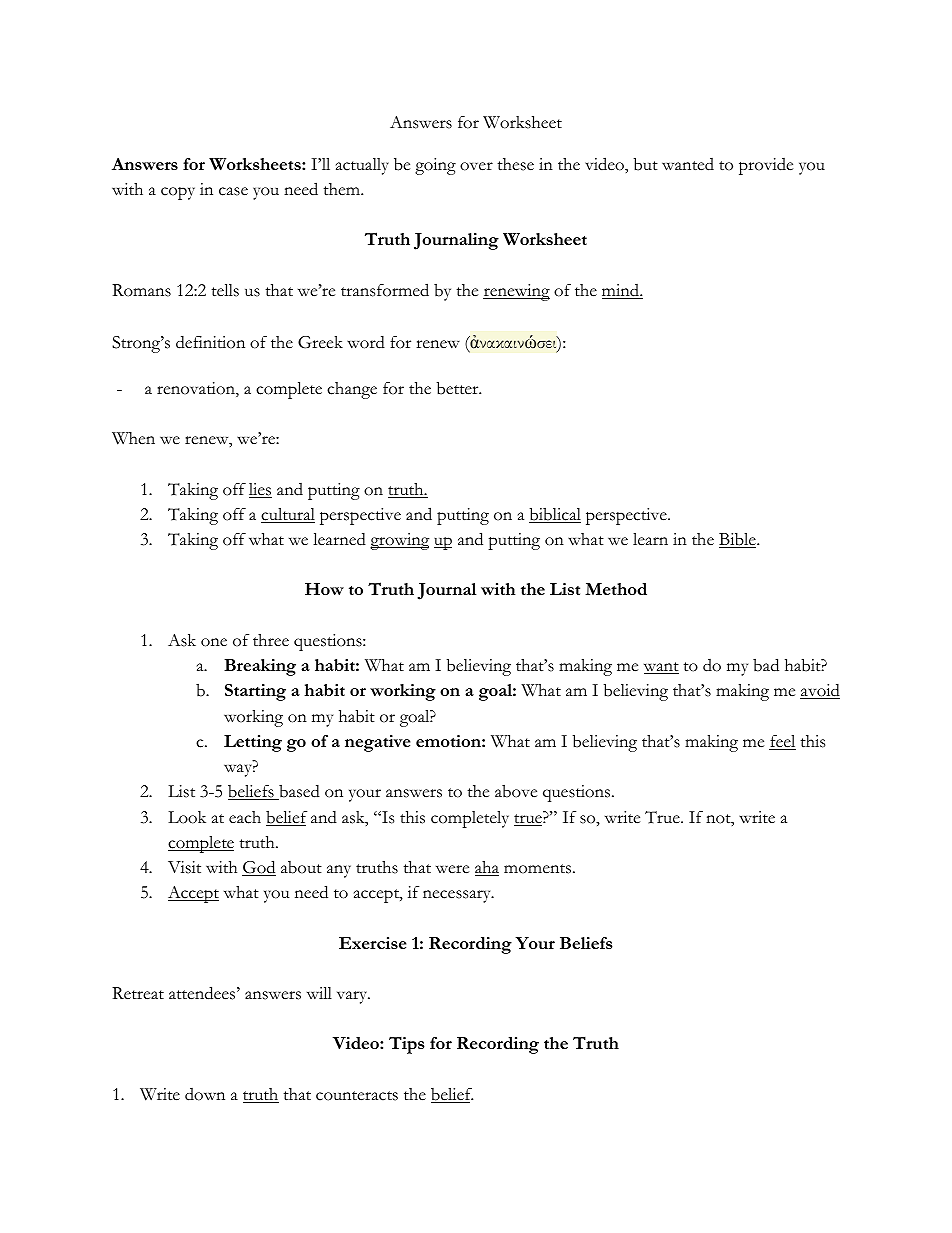  Describe the element at coordinates (476, 166) in the image. I see `over` at that location.
